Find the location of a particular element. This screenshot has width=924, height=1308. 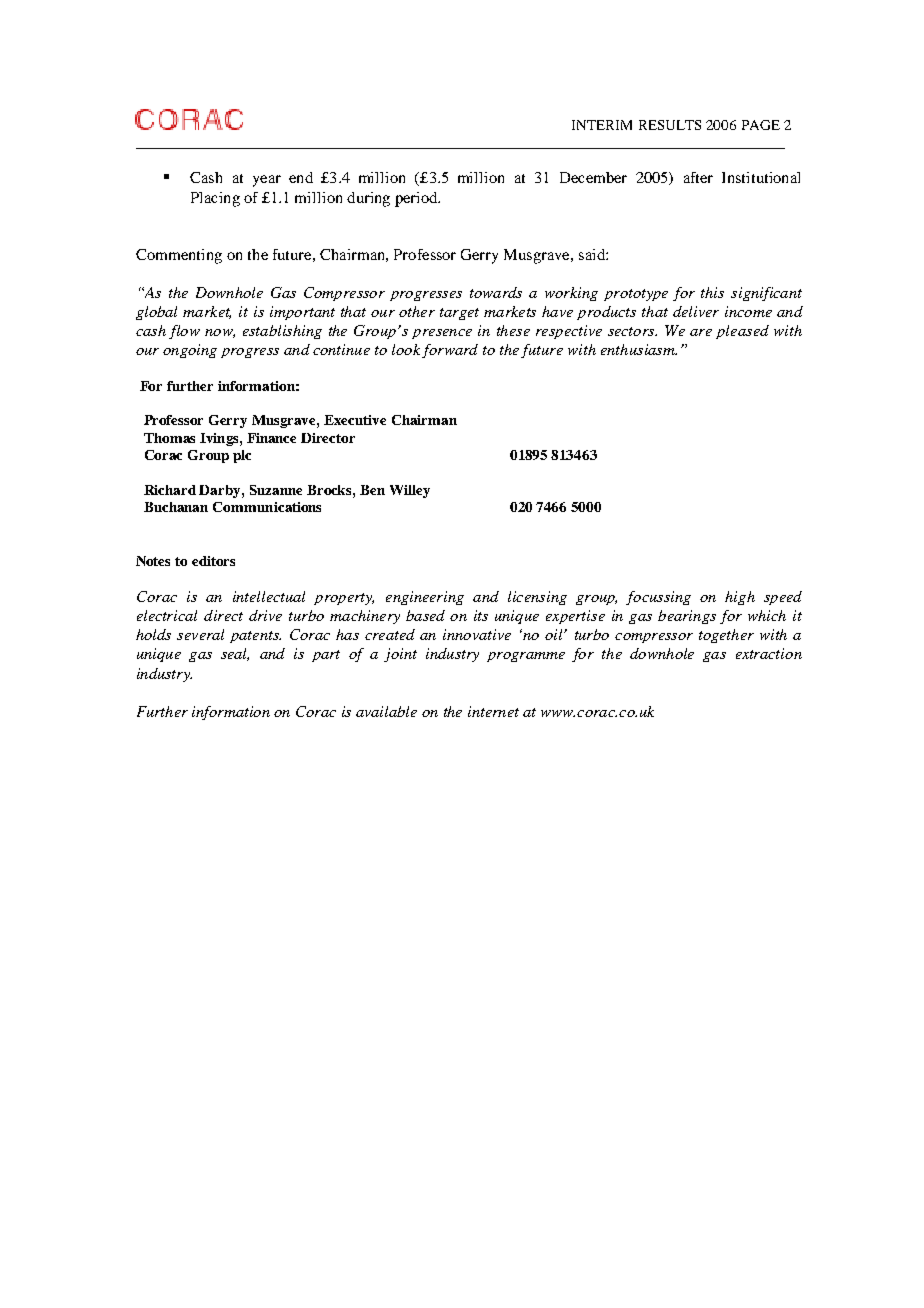

Commenting is located at coordinates (179, 256).
